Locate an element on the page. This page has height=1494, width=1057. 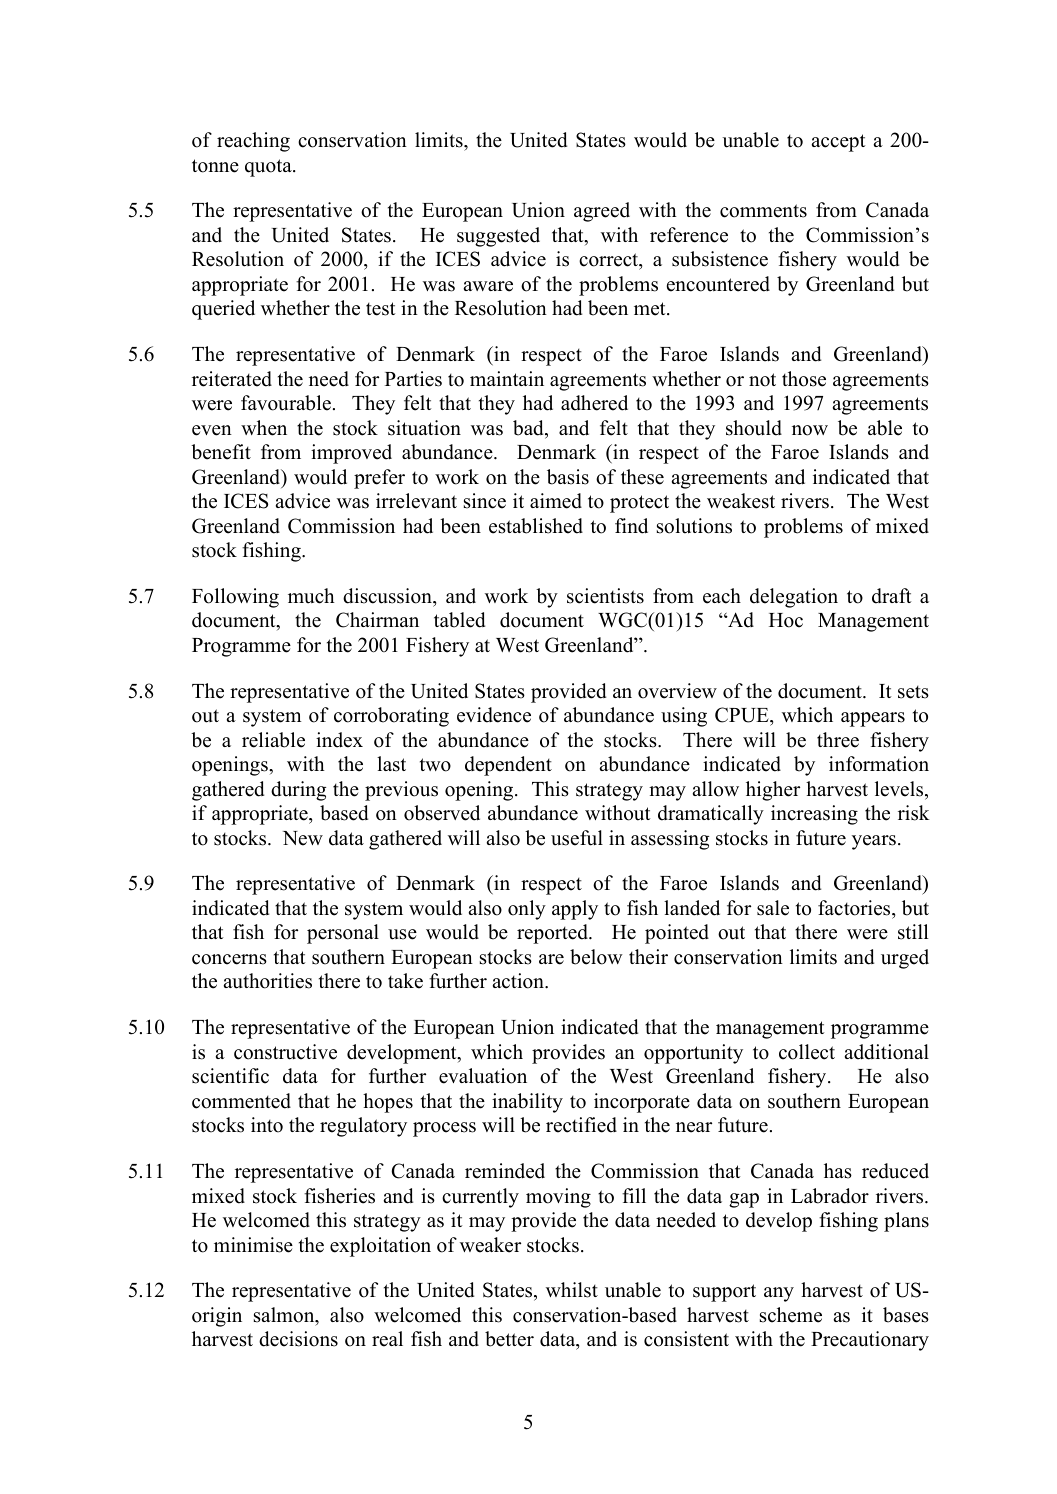
dependent is located at coordinates (508, 766).
